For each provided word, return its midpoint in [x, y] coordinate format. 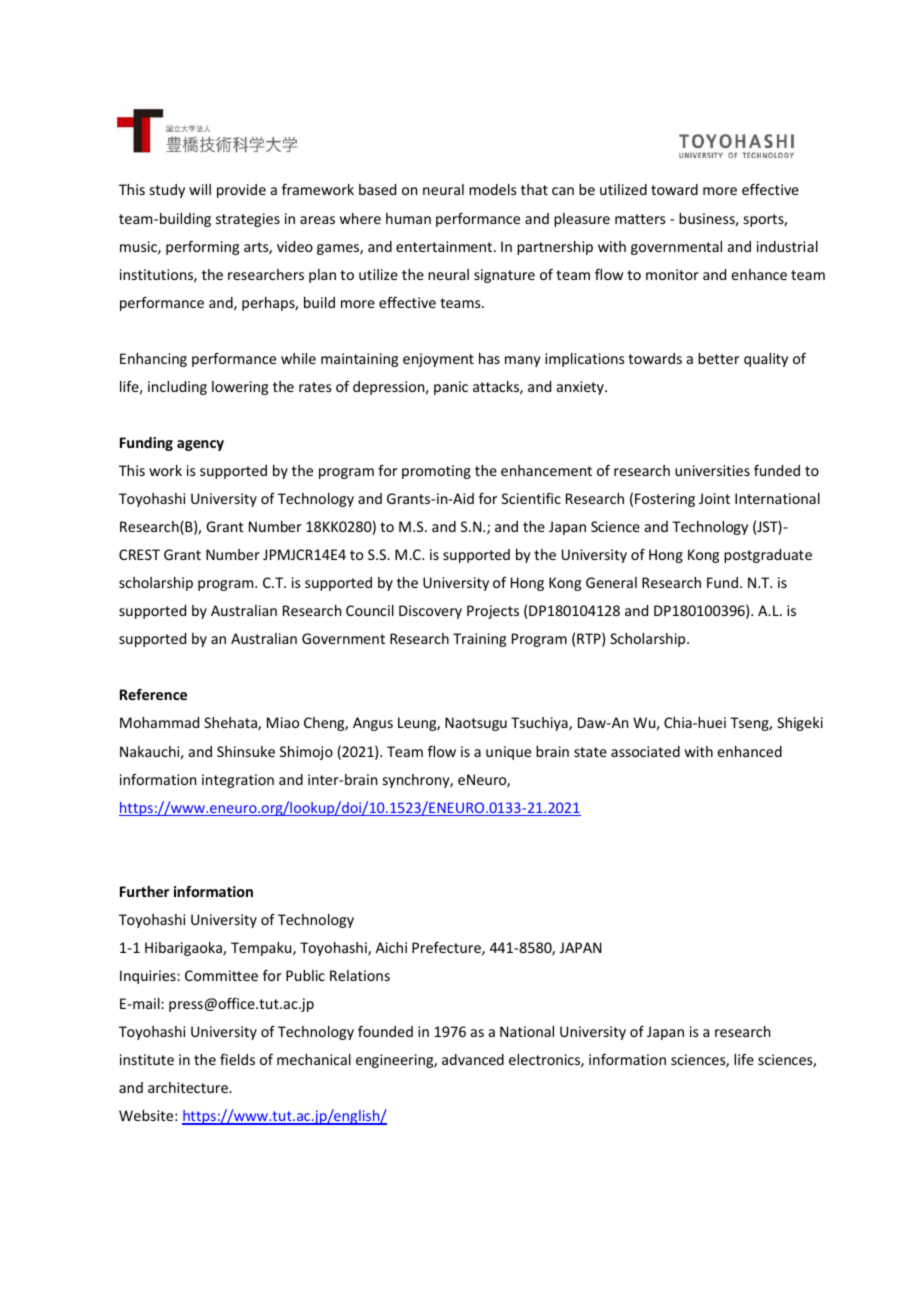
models [492, 189]
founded [385, 1031]
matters [640, 219]
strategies [248, 220]
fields [237, 1059]
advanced [473, 1059]
